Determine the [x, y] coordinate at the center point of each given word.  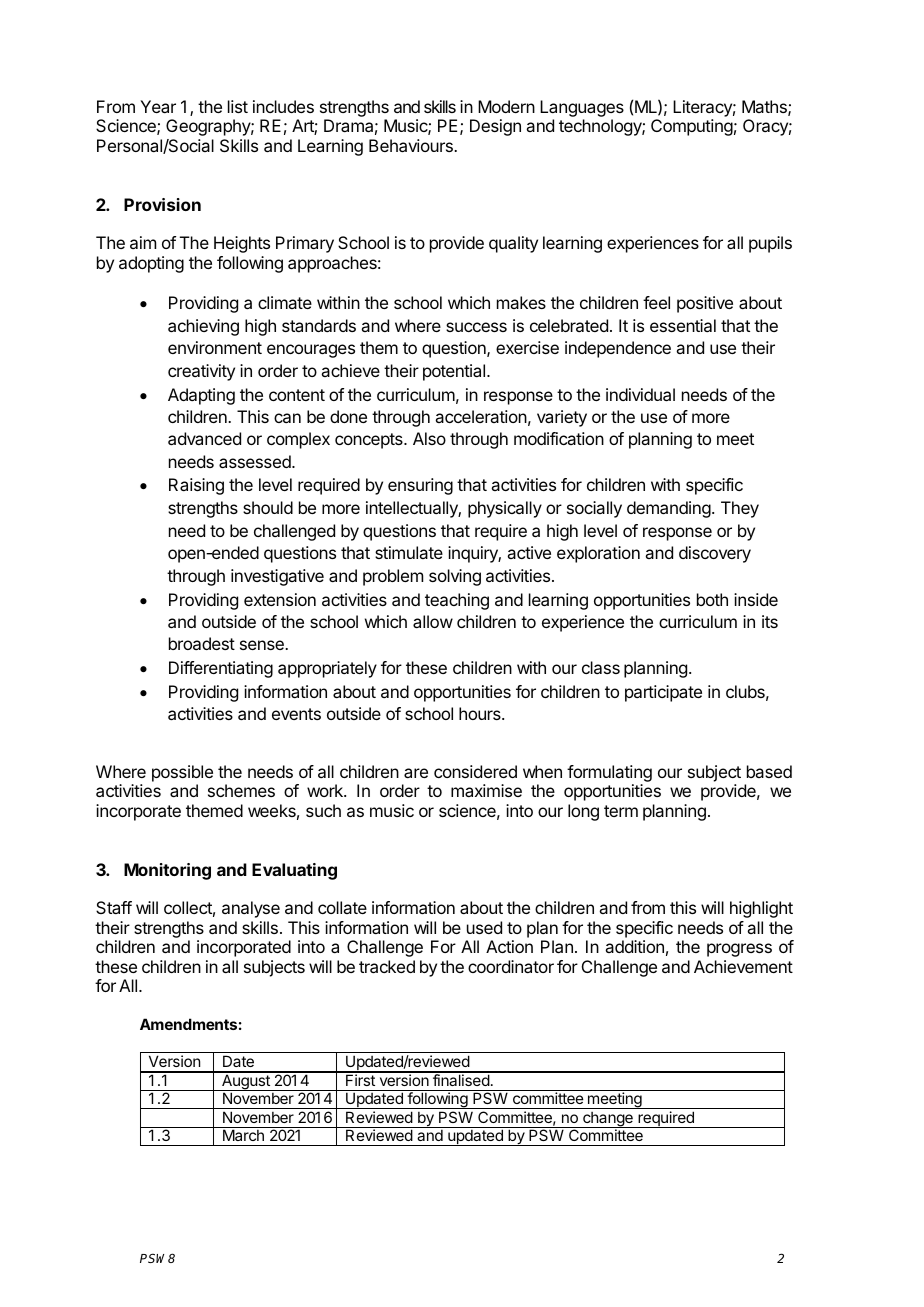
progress [739, 950]
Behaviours [412, 145]
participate [663, 693]
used [484, 927]
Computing [692, 127]
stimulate [409, 552]
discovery [715, 554]
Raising [196, 486]
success [476, 327]
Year [158, 106]
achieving [203, 327]
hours [481, 713]
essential [683, 325]
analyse [251, 909]
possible [182, 773]
